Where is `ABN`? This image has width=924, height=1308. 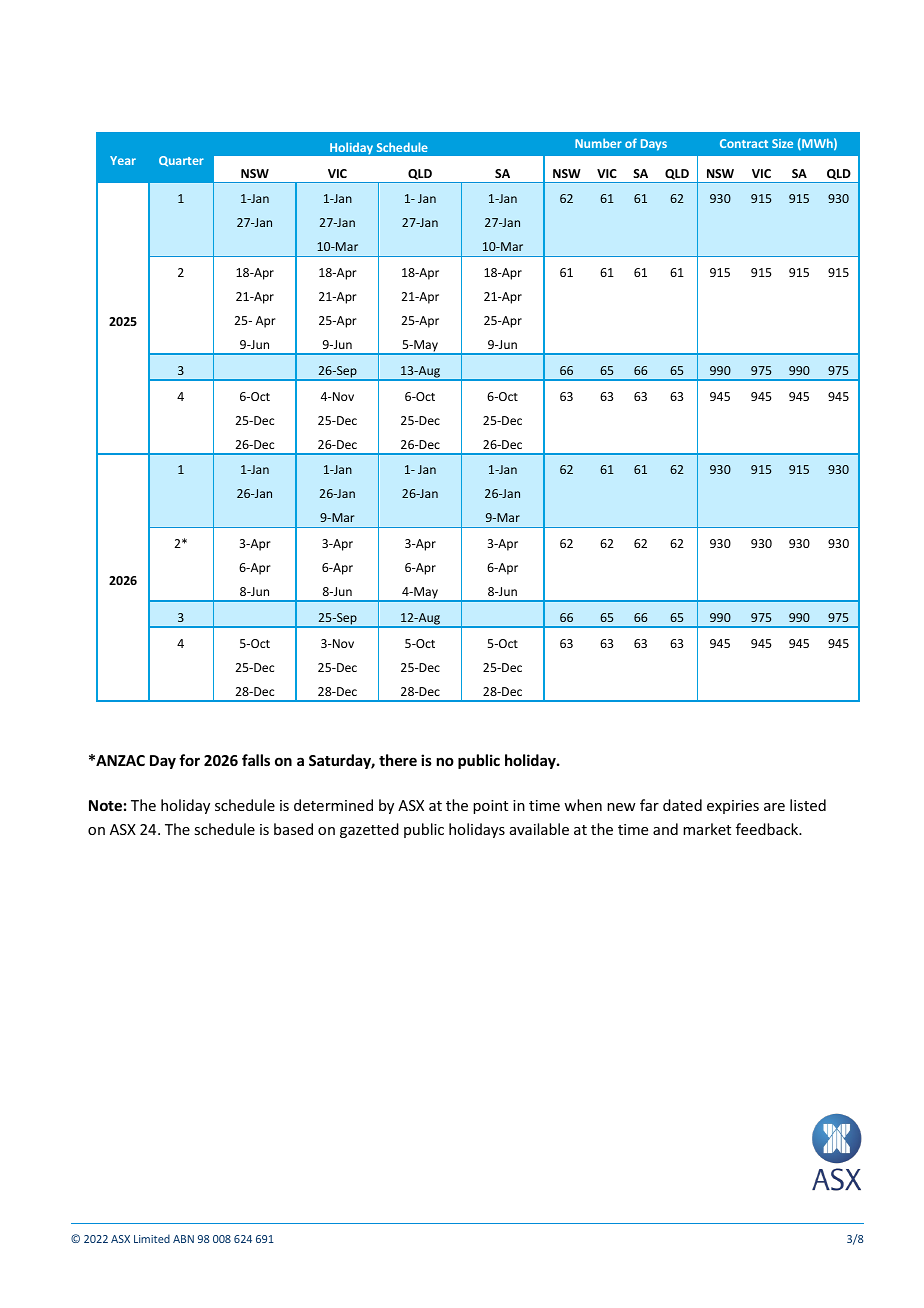 ABN is located at coordinates (183, 1239).
